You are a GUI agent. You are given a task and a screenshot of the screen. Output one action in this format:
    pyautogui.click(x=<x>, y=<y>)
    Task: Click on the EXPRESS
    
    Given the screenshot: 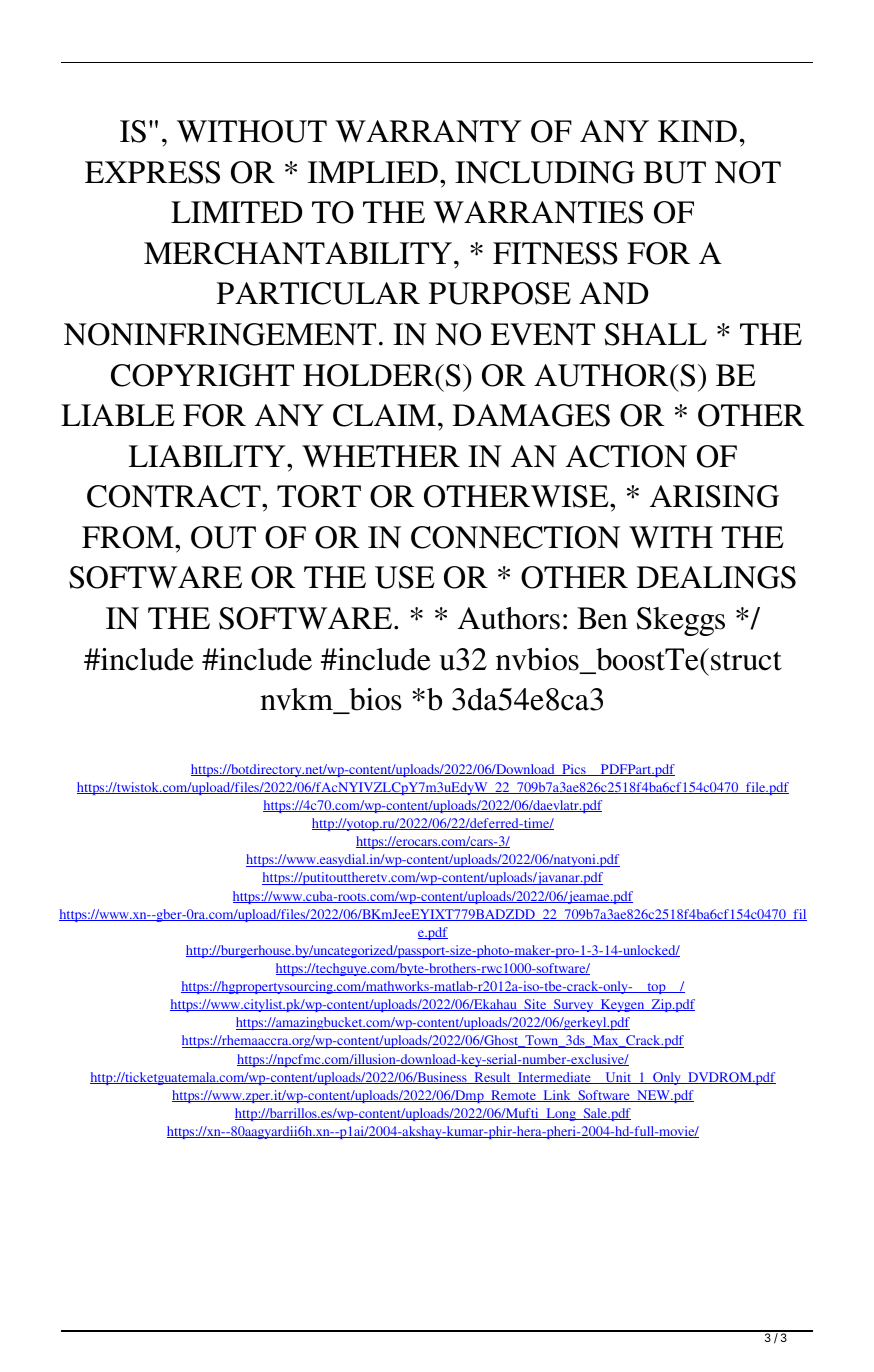 What is the action you would take?
    pyautogui.click(x=152, y=172)
